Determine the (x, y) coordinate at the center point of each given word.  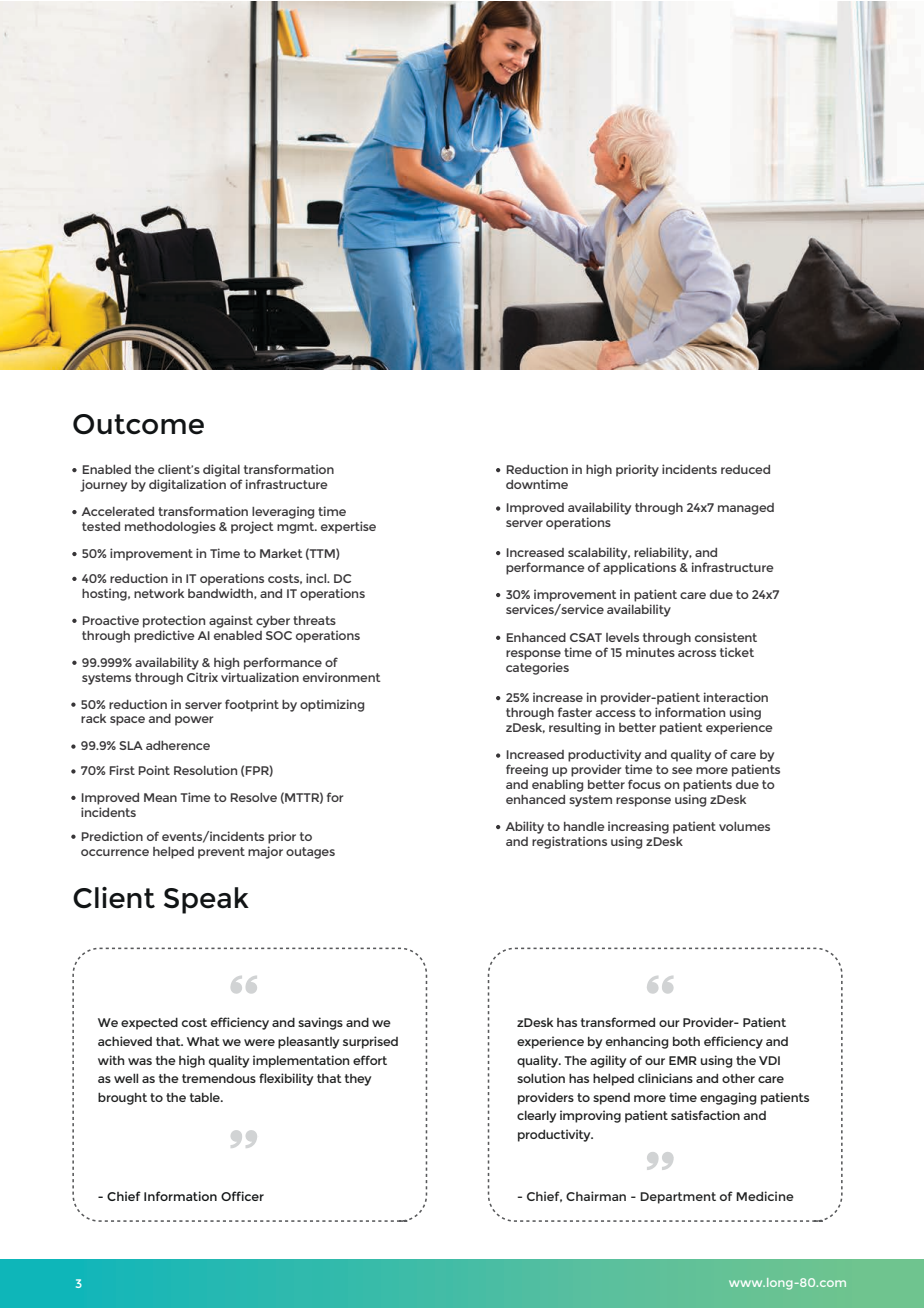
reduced (745, 469)
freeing (527, 770)
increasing (638, 827)
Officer (242, 1196)
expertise (348, 527)
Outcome (138, 424)
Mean (160, 797)
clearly (536, 1116)
